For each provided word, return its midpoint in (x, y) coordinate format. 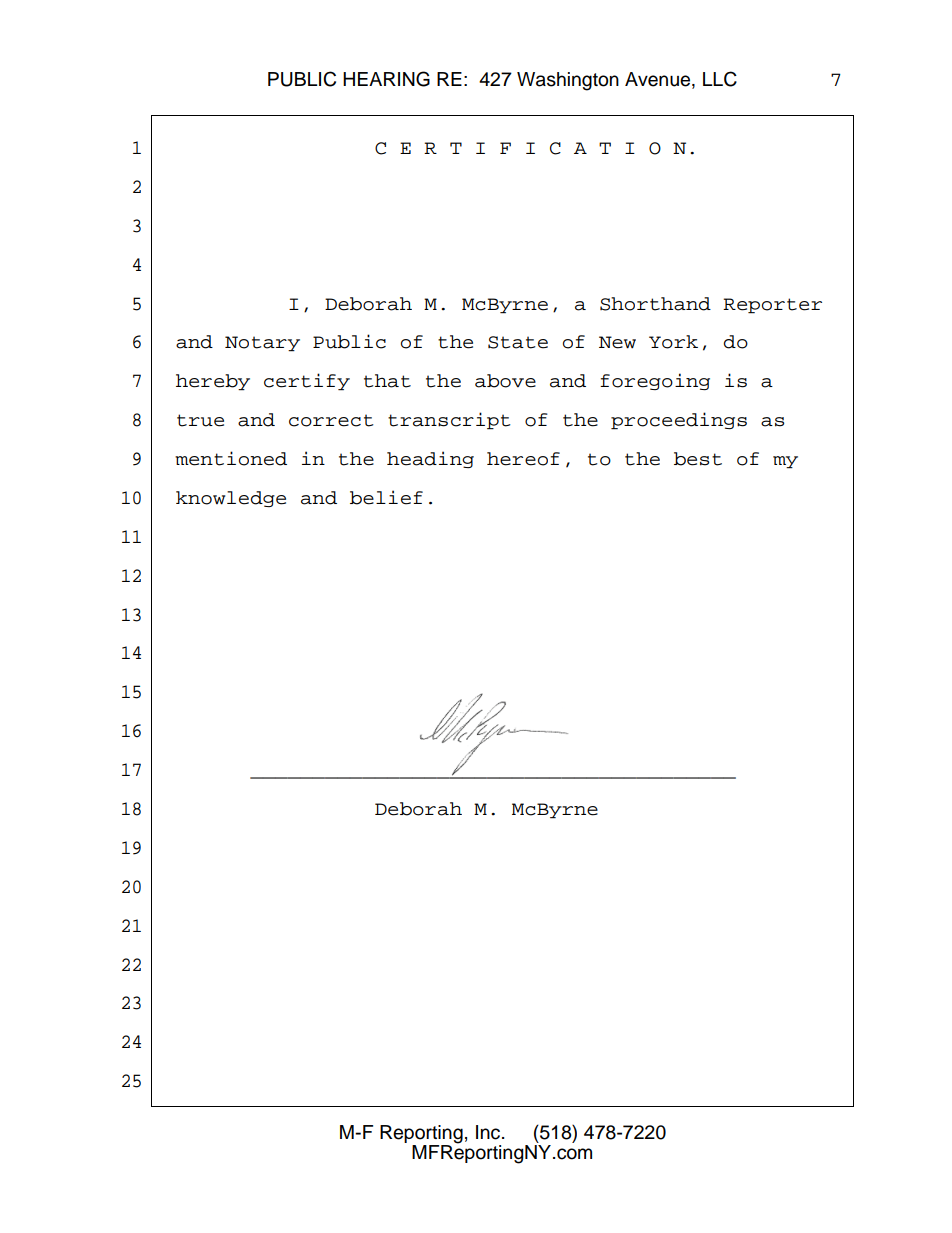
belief (386, 497)
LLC (720, 79)
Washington (568, 81)
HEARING (386, 79)
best (698, 459)
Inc (489, 1132)
